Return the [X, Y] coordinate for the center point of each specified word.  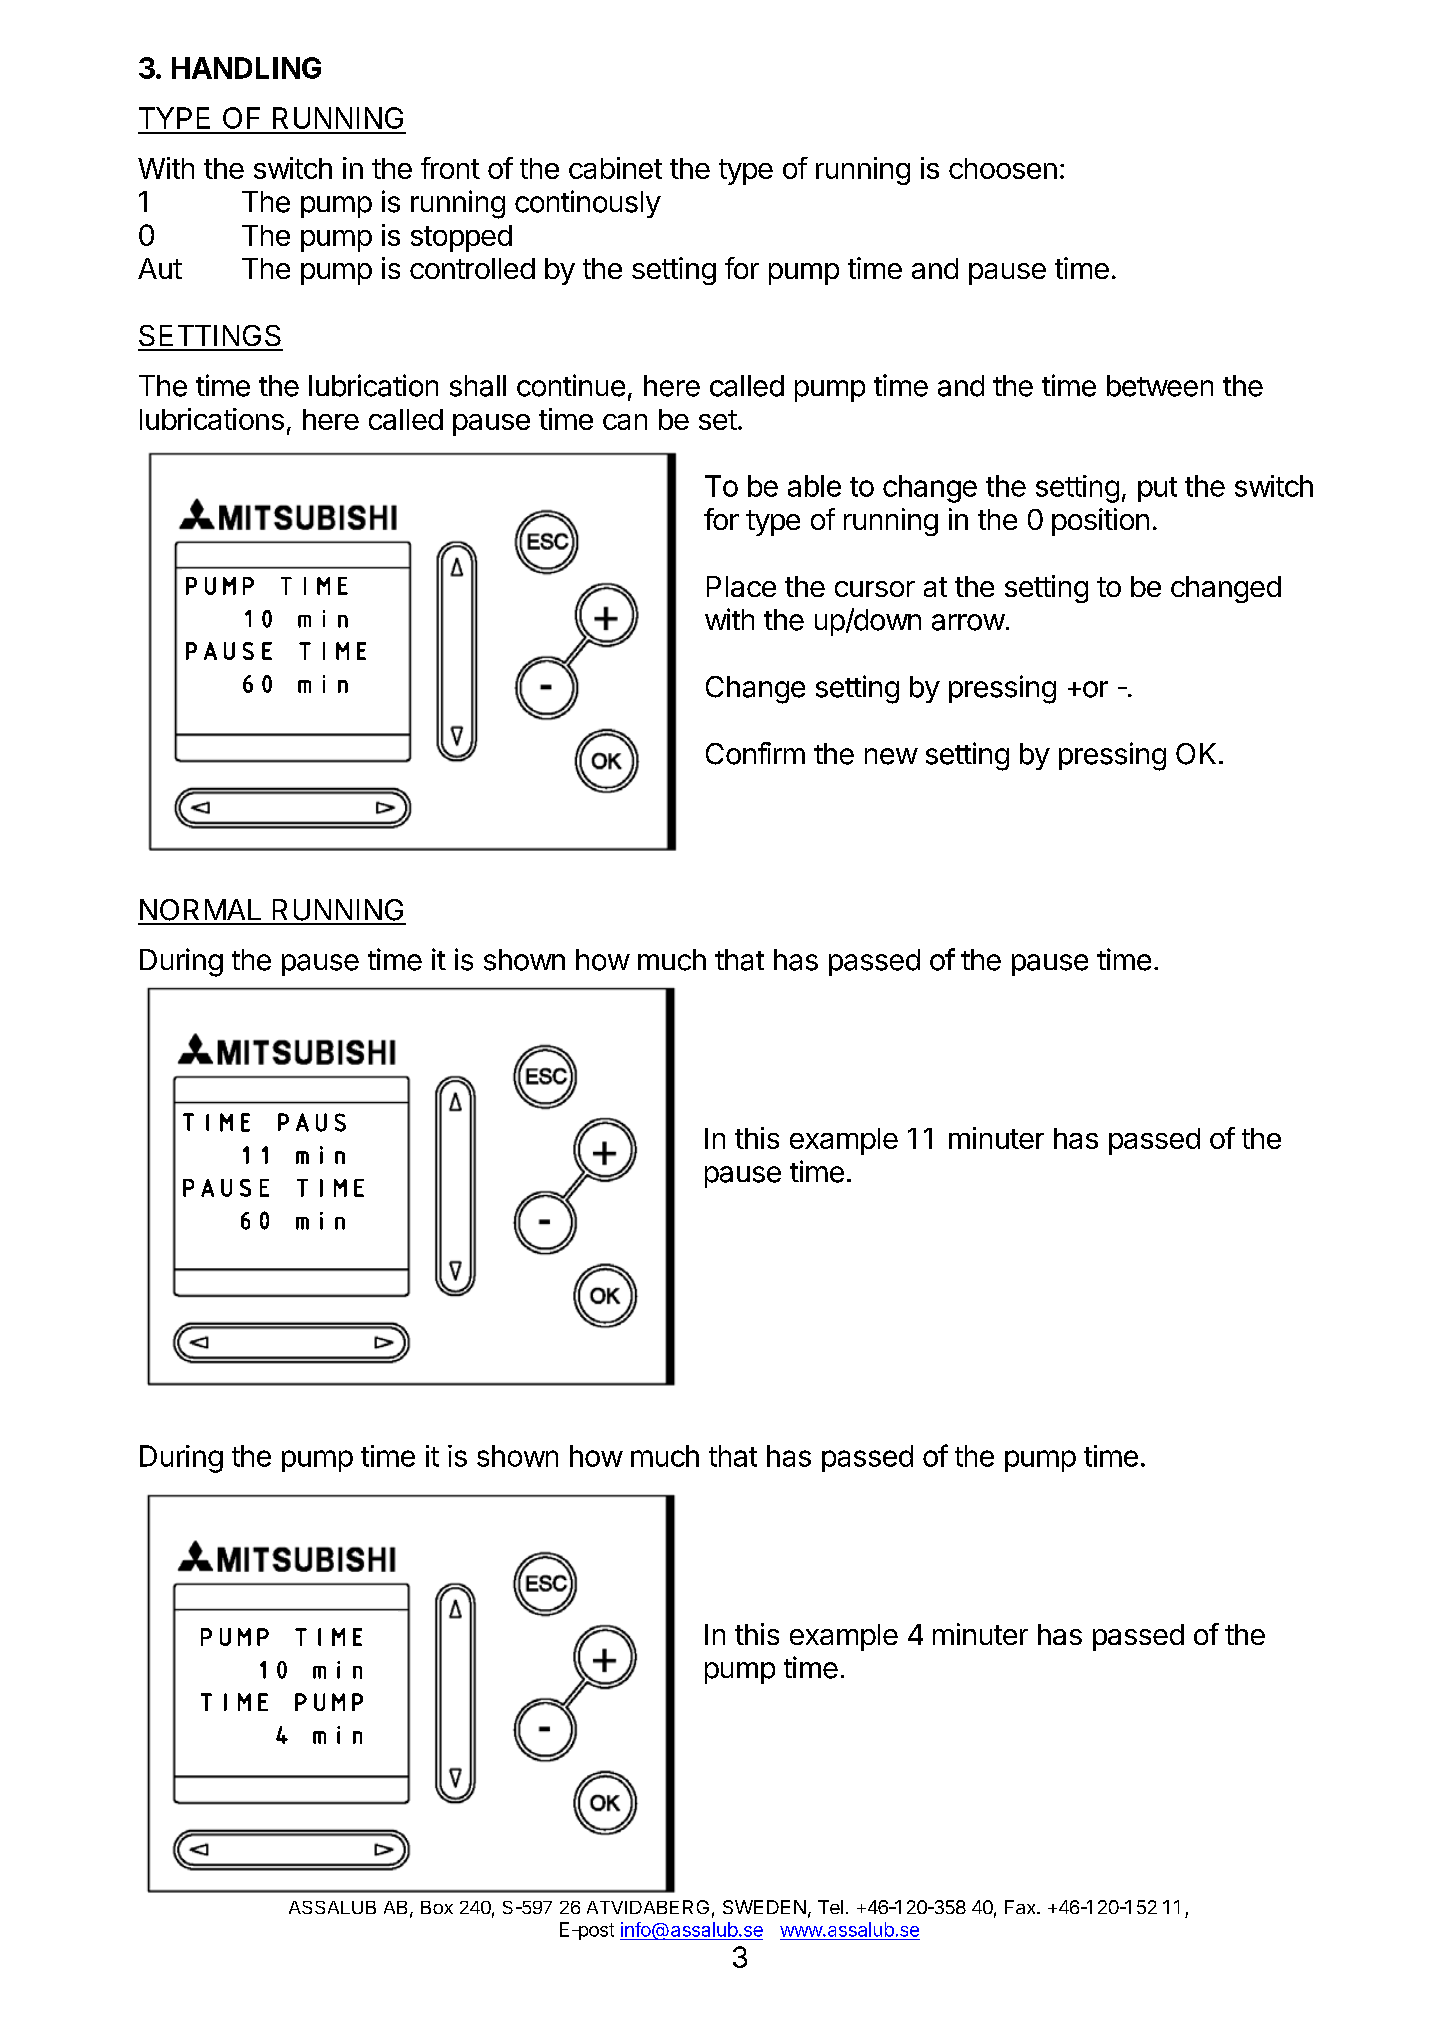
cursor [875, 589]
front [450, 168]
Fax [1021, 1907]
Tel [830, 1907]
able [814, 486]
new [891, 756]
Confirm [755, 753]
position [1100, 522]
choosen [1003, 168]
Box [437, 1907]
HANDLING [246, 68]
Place [741, 586]
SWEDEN [764, 1907]
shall [478, 386]
